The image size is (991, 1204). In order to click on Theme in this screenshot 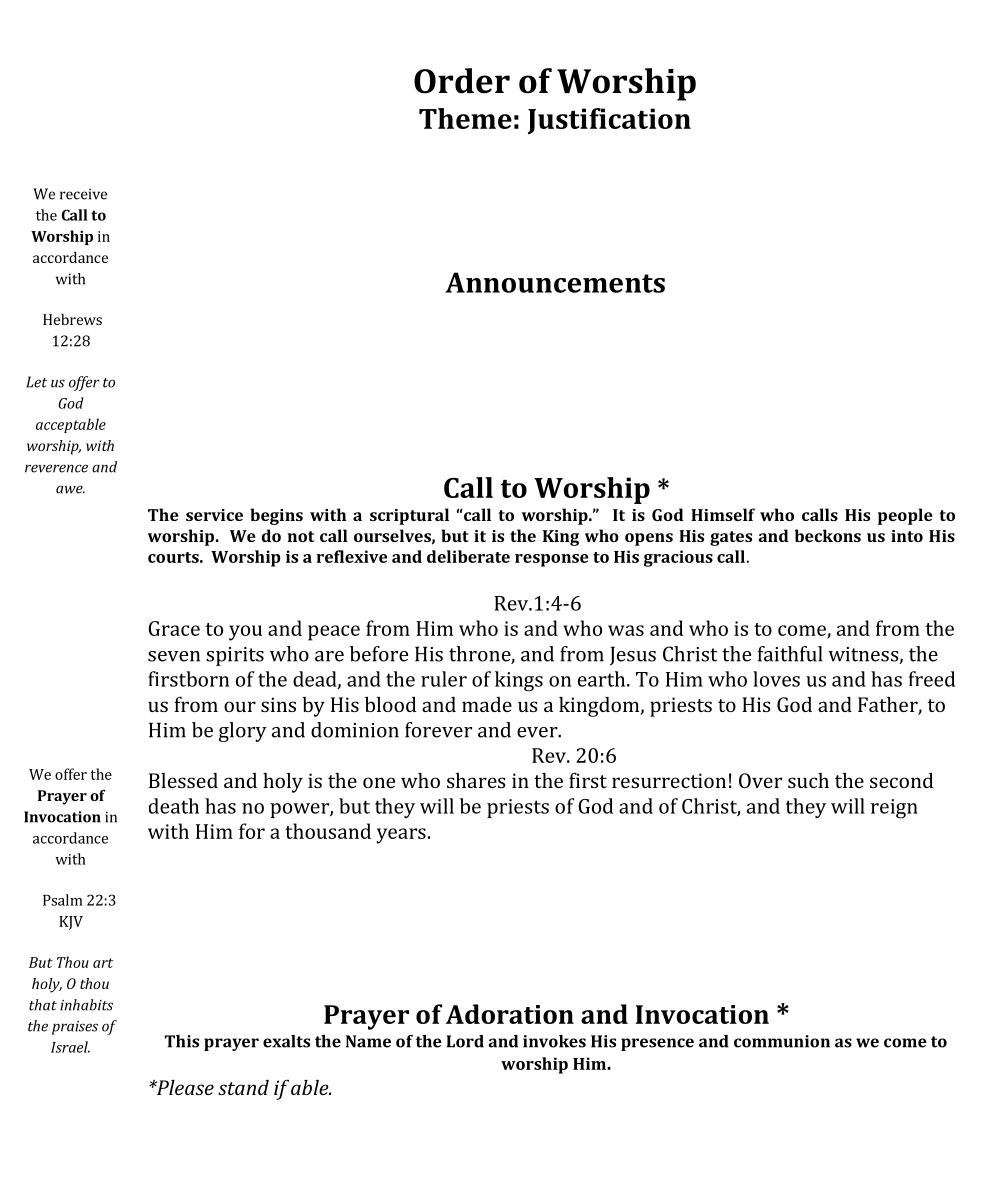, I will do `click(465, 118)`.
